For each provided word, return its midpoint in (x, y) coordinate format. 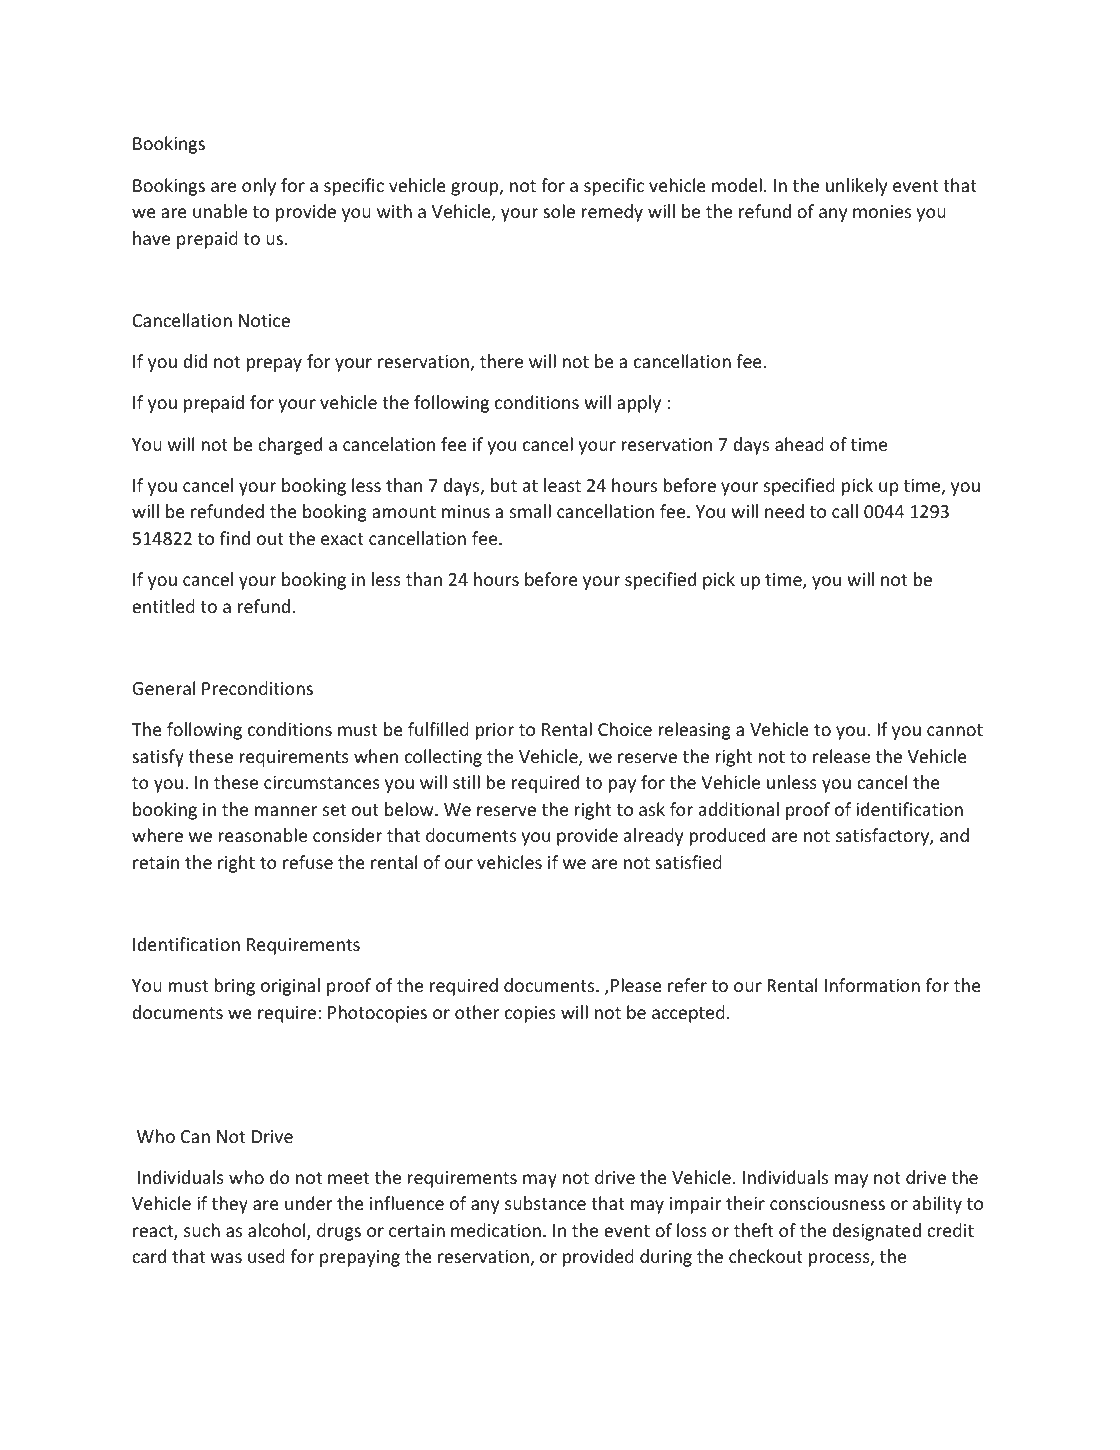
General (163, 688)
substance (545, 1203)
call (845, 511)
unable (220, 211)
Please (636, 985)
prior (495, 731)
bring (234, 987)
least (562, 485)
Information (872, 985)
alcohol (278, 1231)
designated (876, 1232)
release (841, 756)
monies (882, 211)
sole (559, 211)
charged (290, 446)
